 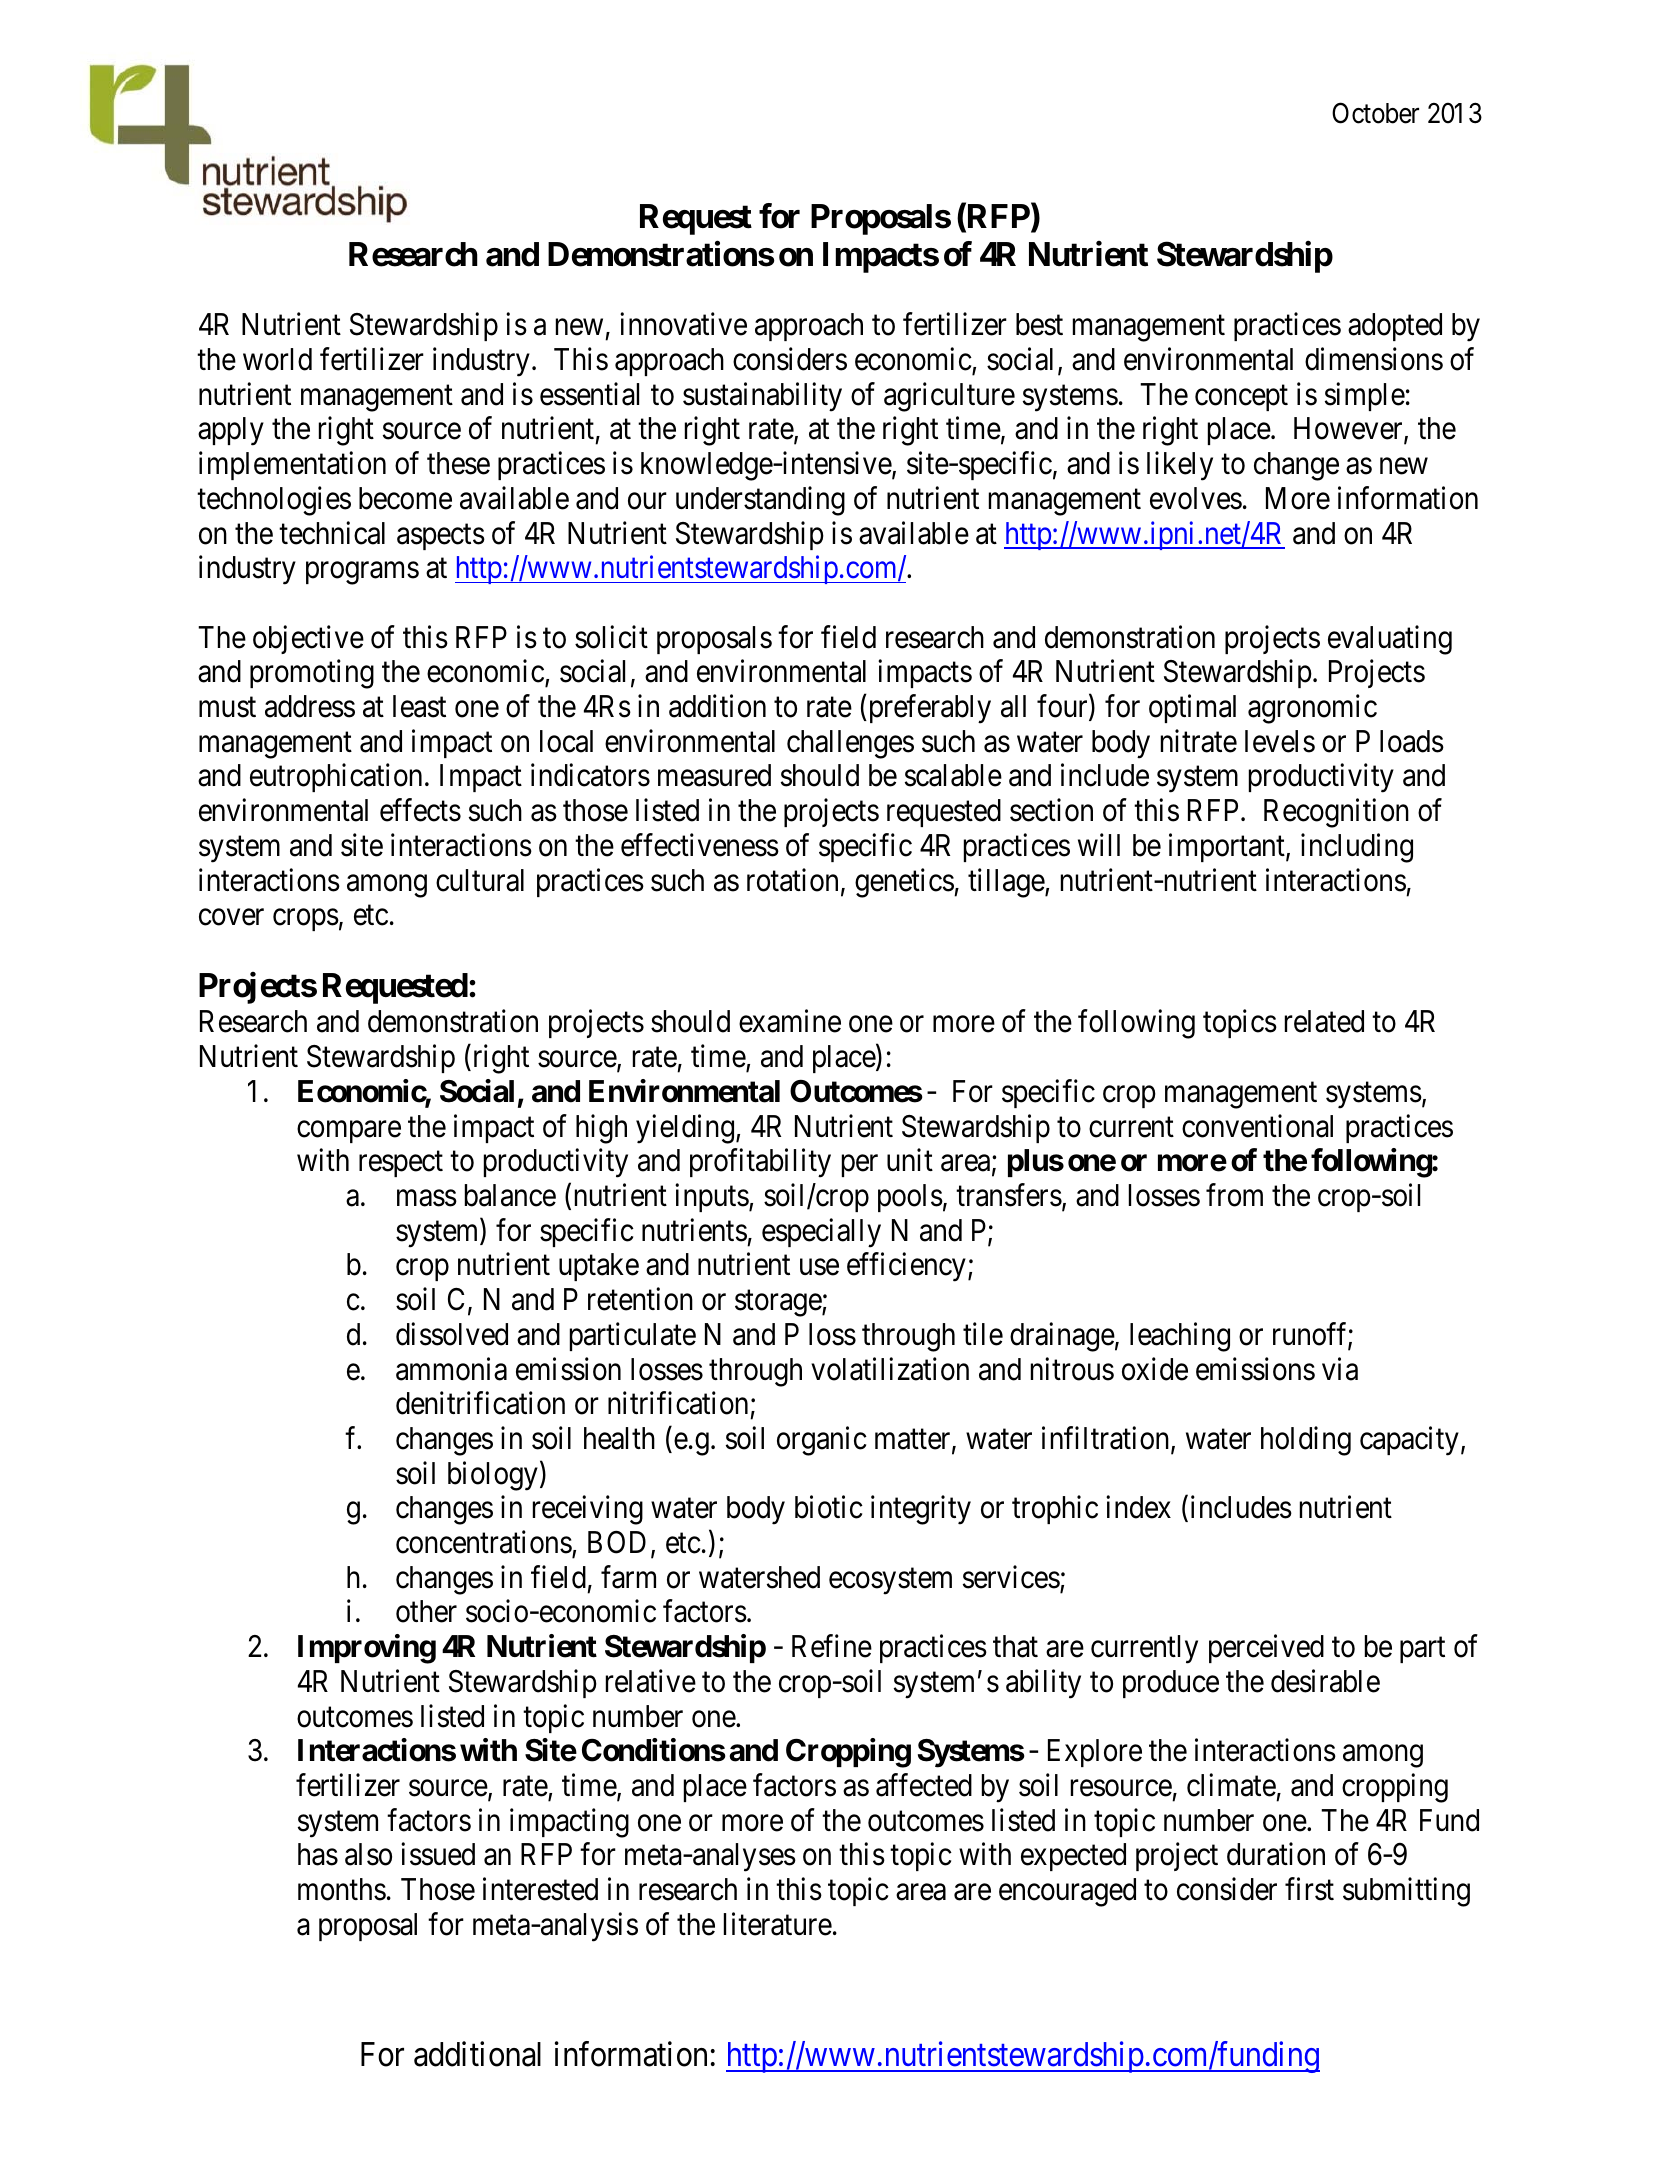 I want to click on compare, so click(x=349, y=1132).
